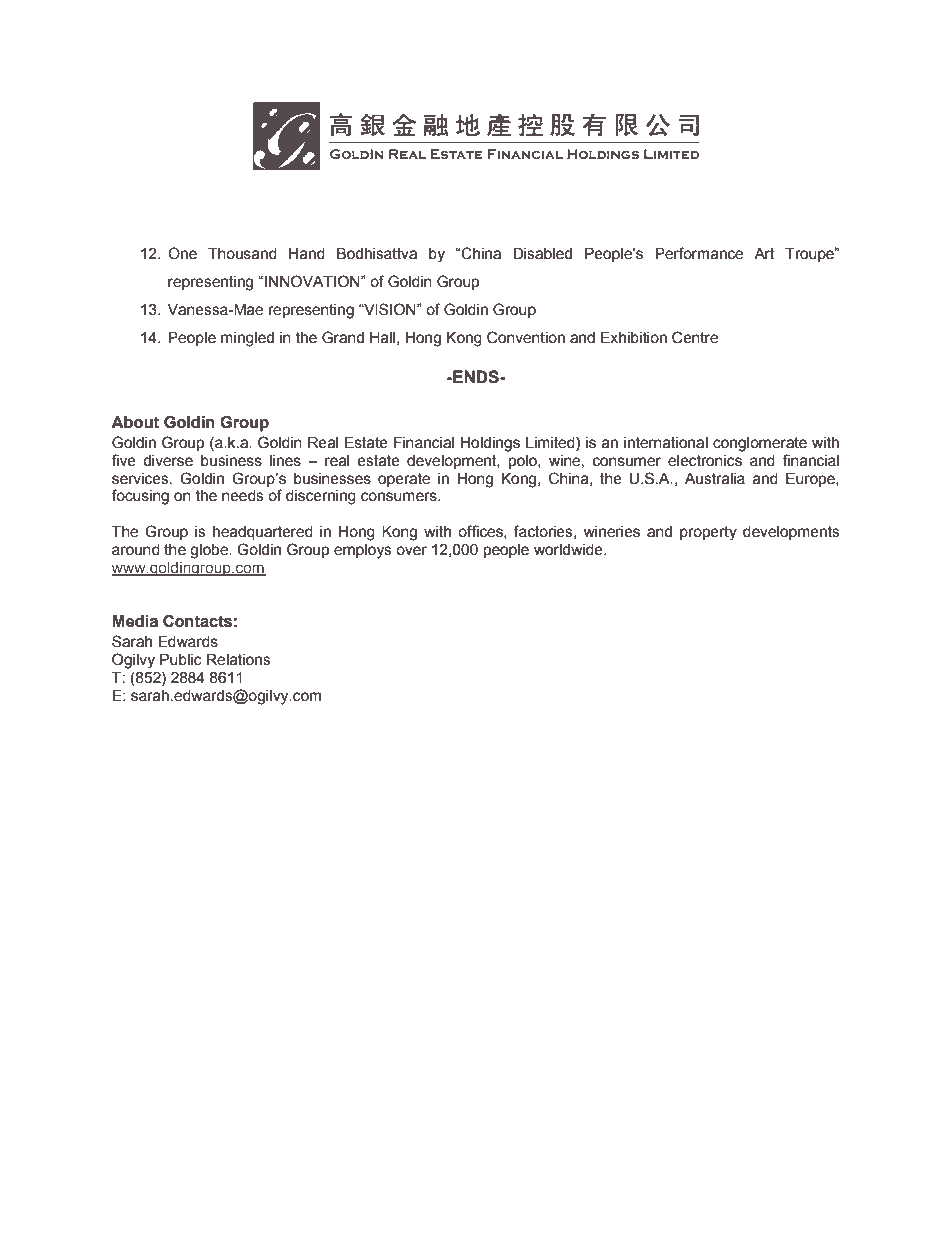  Describe the element at coordinates (182, 253) in the image. I see `One` at that location.
